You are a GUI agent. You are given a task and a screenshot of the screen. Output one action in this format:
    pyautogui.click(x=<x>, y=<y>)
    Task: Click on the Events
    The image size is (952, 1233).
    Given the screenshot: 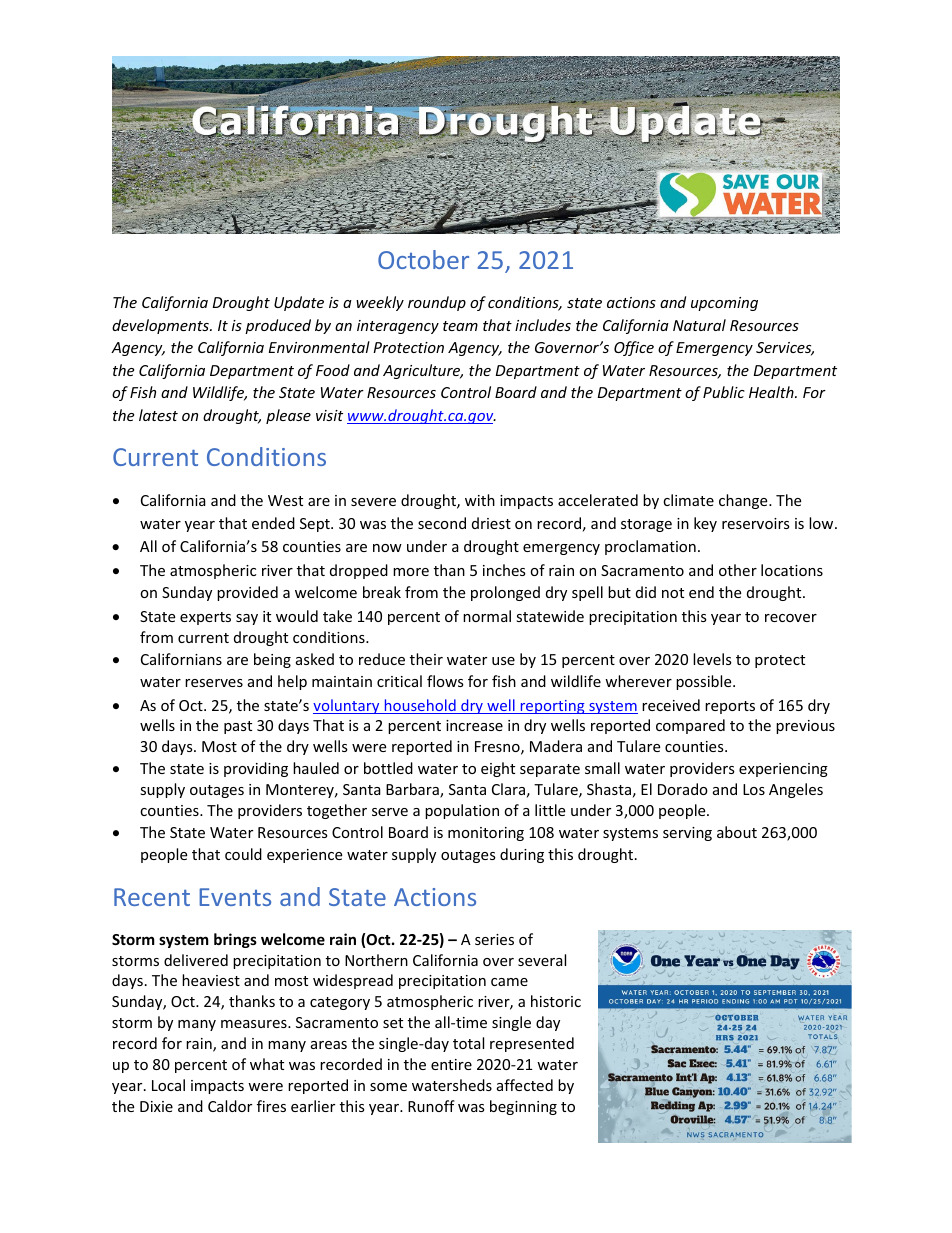 What is the action you would take?
    pyautogui.click(x=235, y=897)
